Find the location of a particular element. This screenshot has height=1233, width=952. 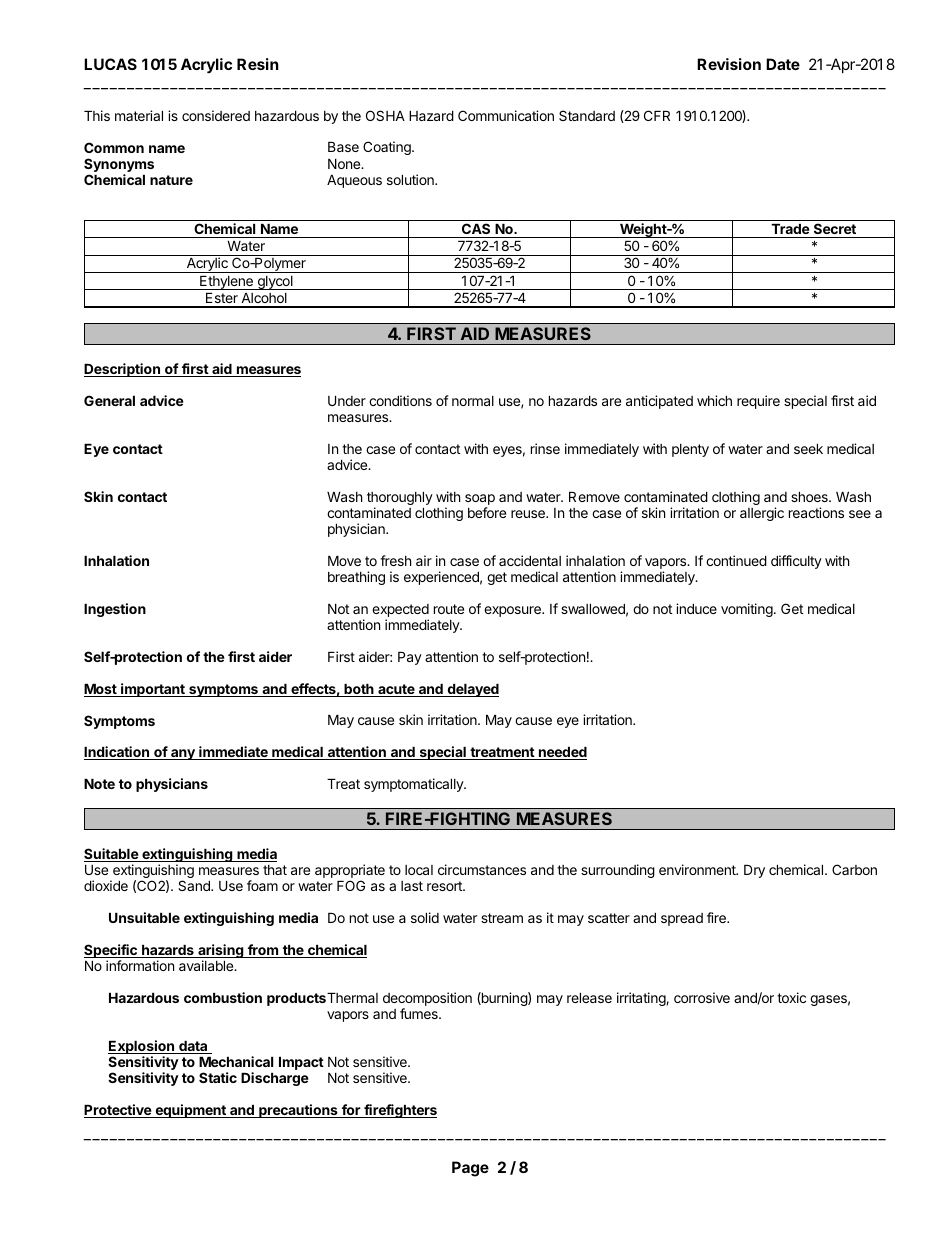

Sand is located at coordinates (195, 885).
